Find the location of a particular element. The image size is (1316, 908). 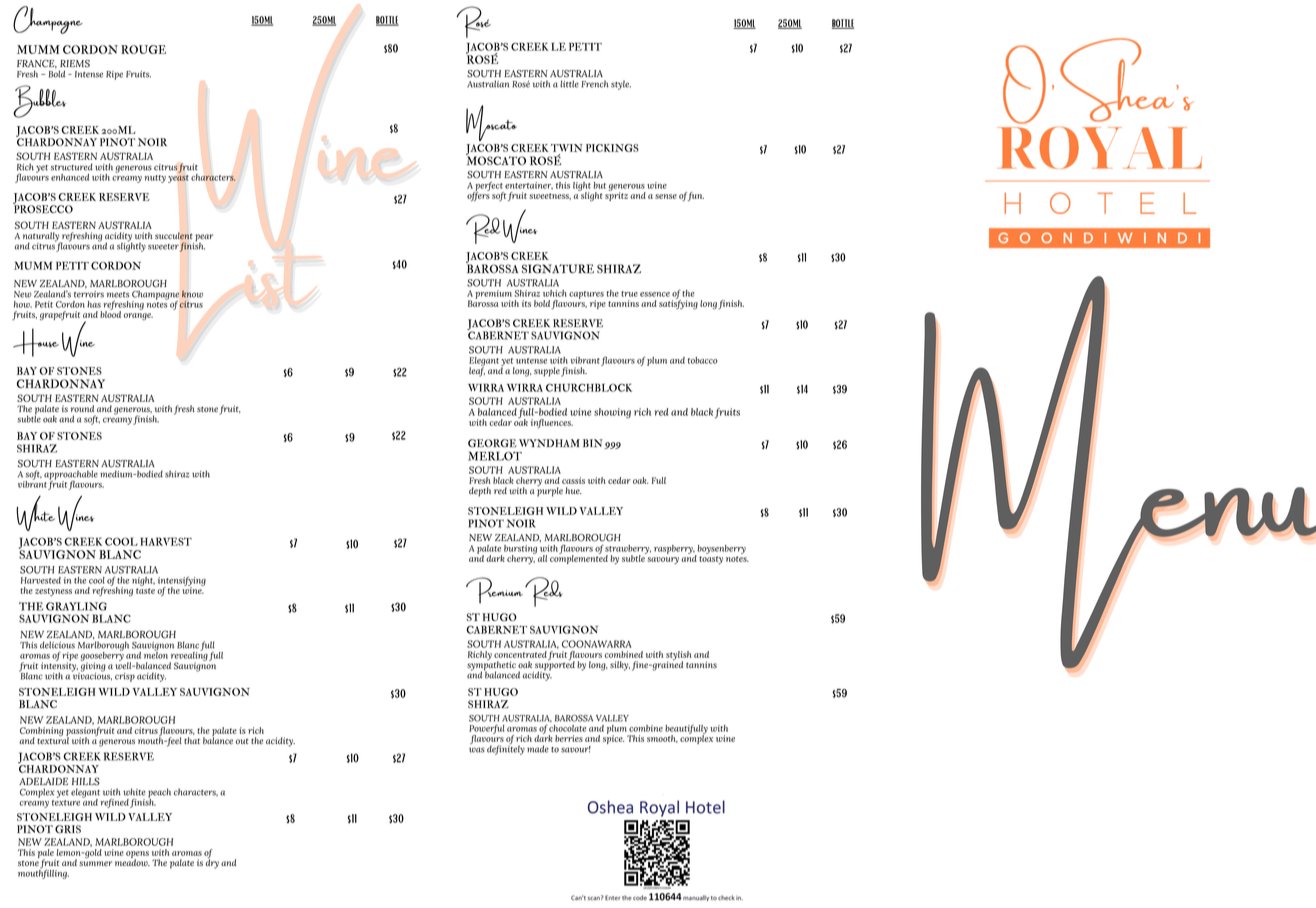

little is located at coordinates (569, 84).
